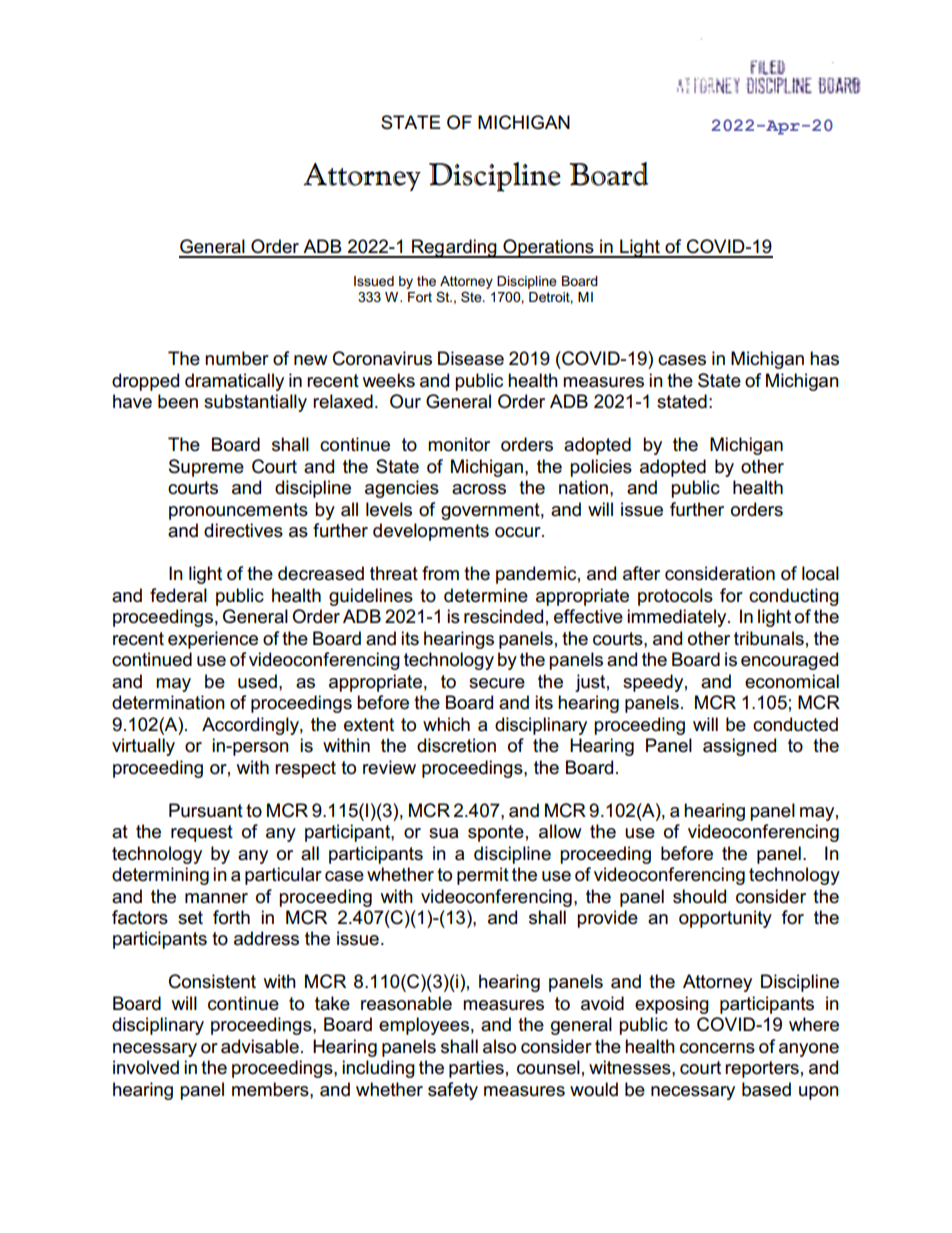 The image size is (952, 1233). What do you see at coordinates (237, 358) in the screenshot?
I see `number` at bounding box center [237, 358].
